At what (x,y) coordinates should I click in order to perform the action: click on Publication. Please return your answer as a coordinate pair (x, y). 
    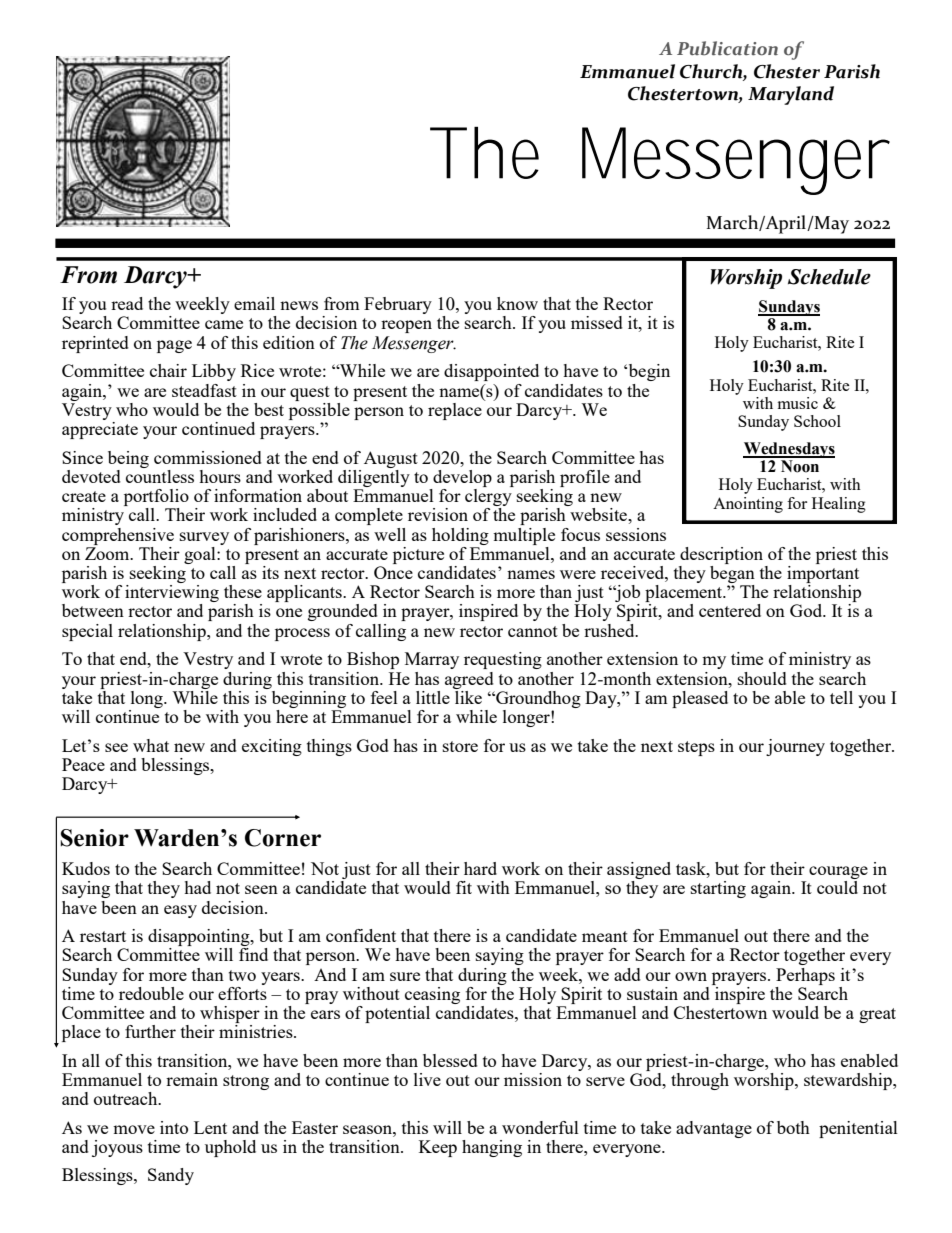
    Looking at the image, I should click on (727, 48).
